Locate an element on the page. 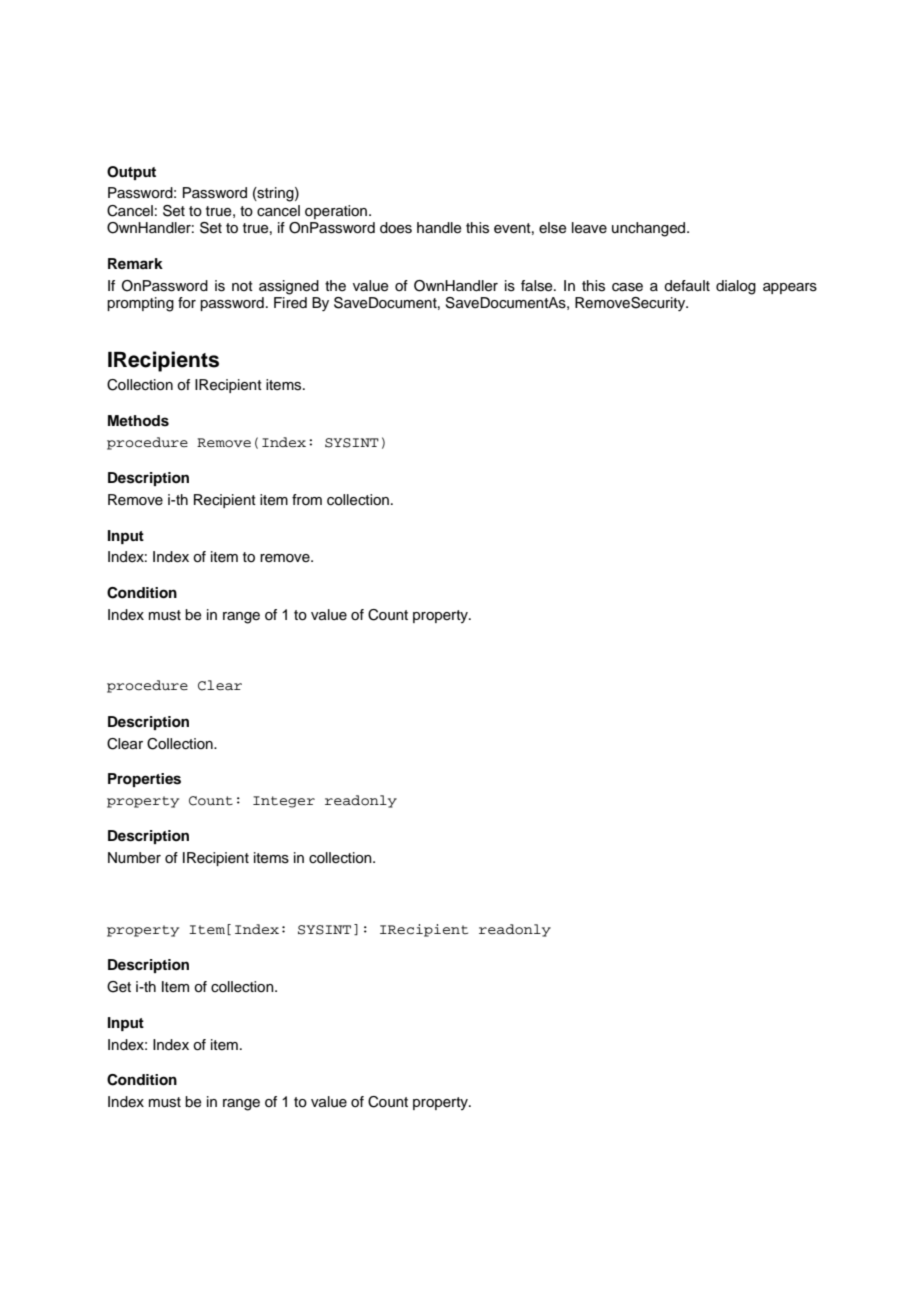 The image size is (924, 1308). Output is located at coordinates (131, 173).
